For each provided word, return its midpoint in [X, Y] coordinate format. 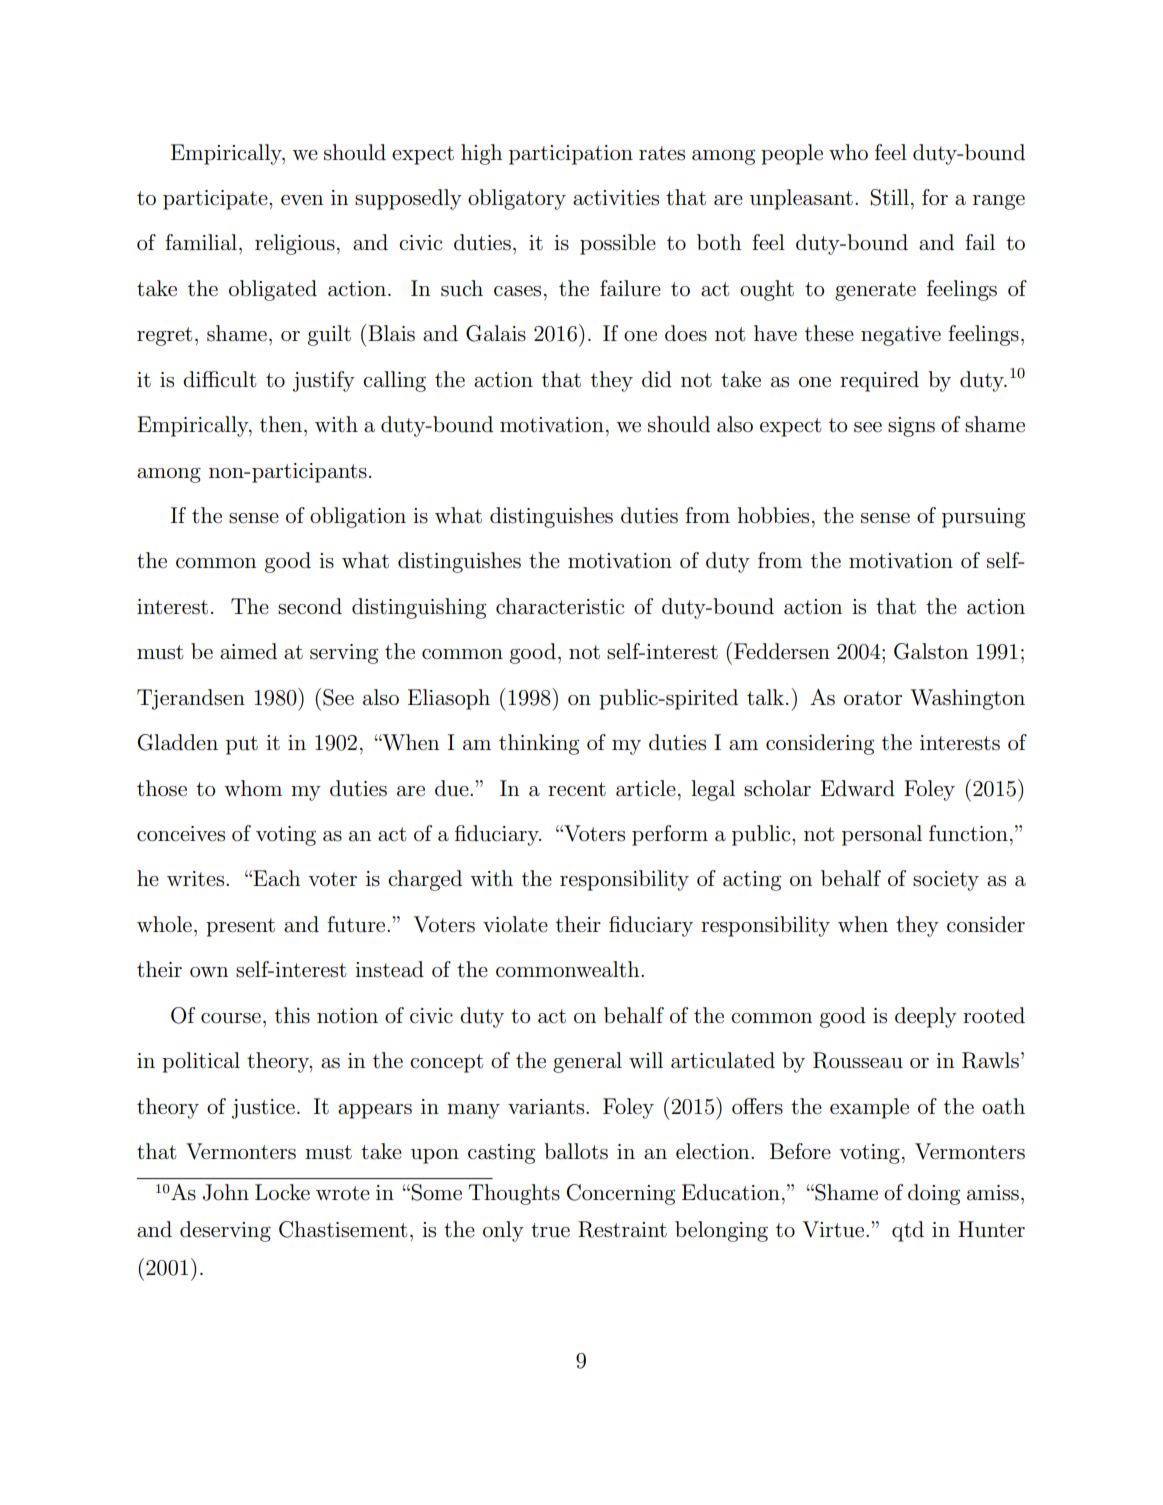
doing [934, 1194]
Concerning [620, 1194]
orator [873, 698]
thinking [539, 744]
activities [616, 198]
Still [889, 197]
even [302, 200]
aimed [248, 651]
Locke [282, 1192]
